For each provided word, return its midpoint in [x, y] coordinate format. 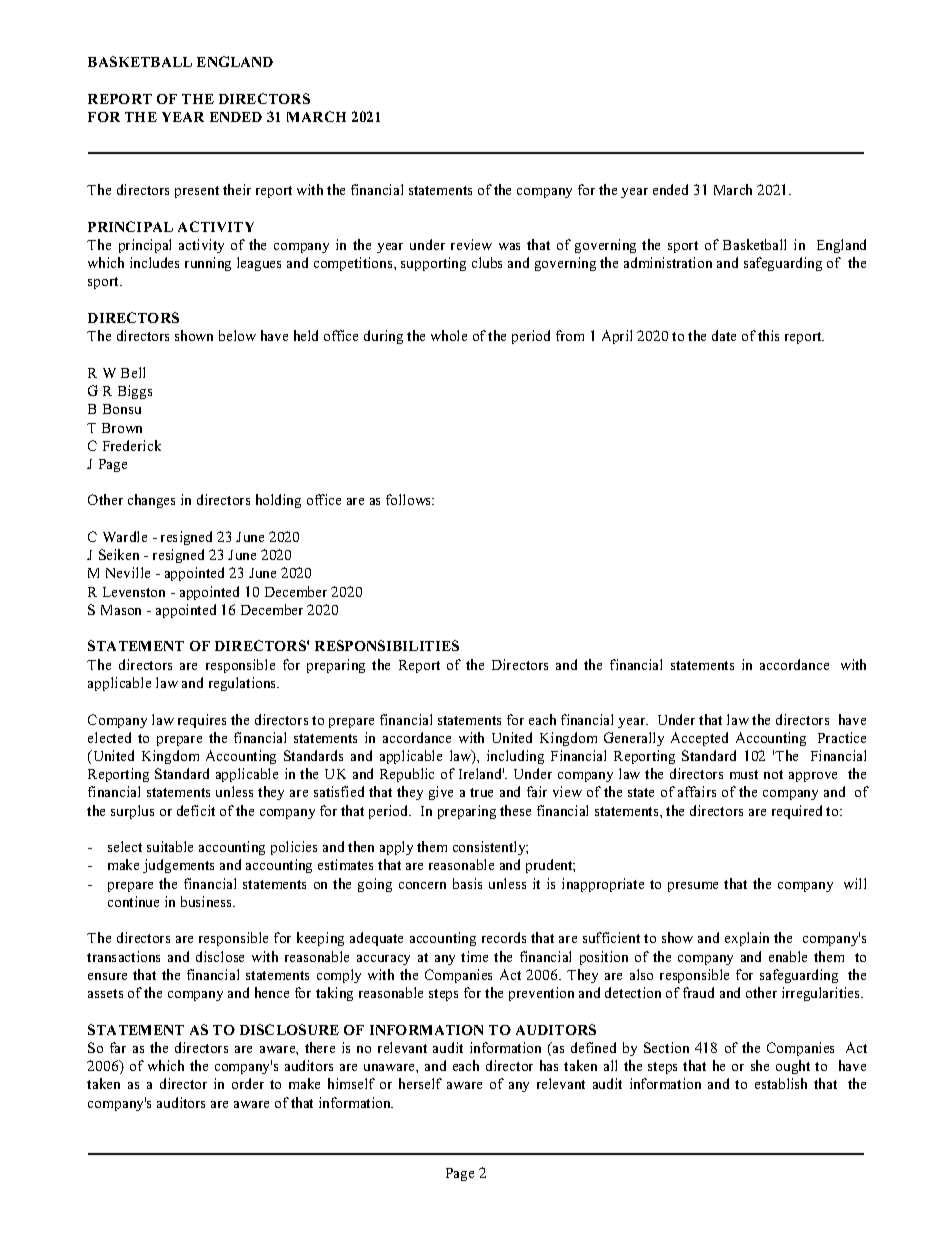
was [509, 246]
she [760, 1065]
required [797, 812]
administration [668, 262]
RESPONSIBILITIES [387, 645]
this [768, 335]
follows [410, 499]
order [248, 1083]
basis [467, 883]
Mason [121, 610]
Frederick [132, 445]
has [549, 1065]
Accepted [699, 739]
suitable [170, 846]
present [197, 192]
